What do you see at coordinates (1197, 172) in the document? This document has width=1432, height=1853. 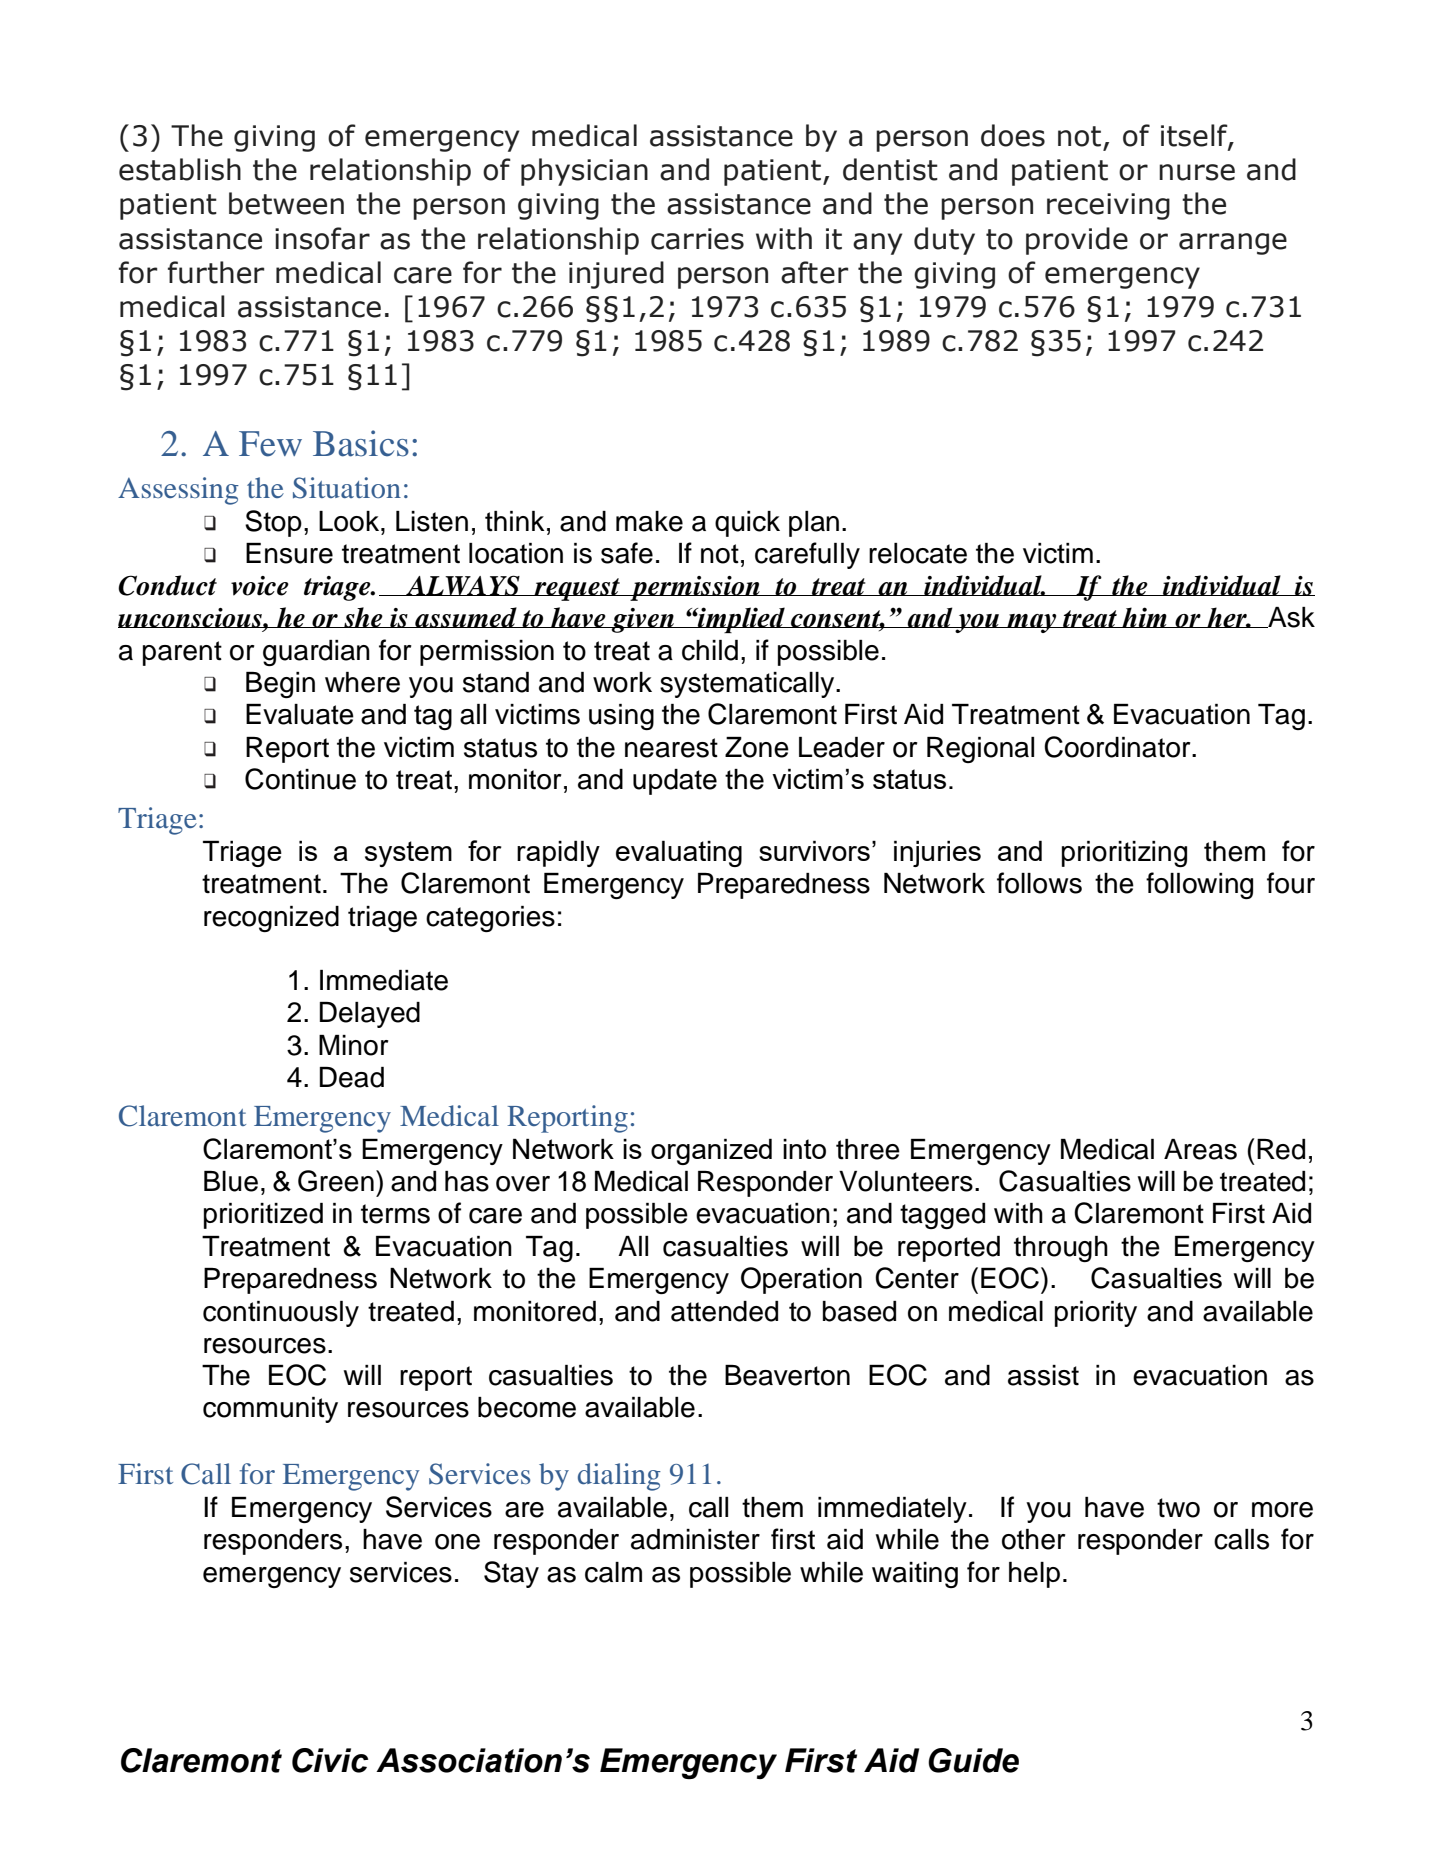 I see `nurse` at bounding box center [1197, 172].
